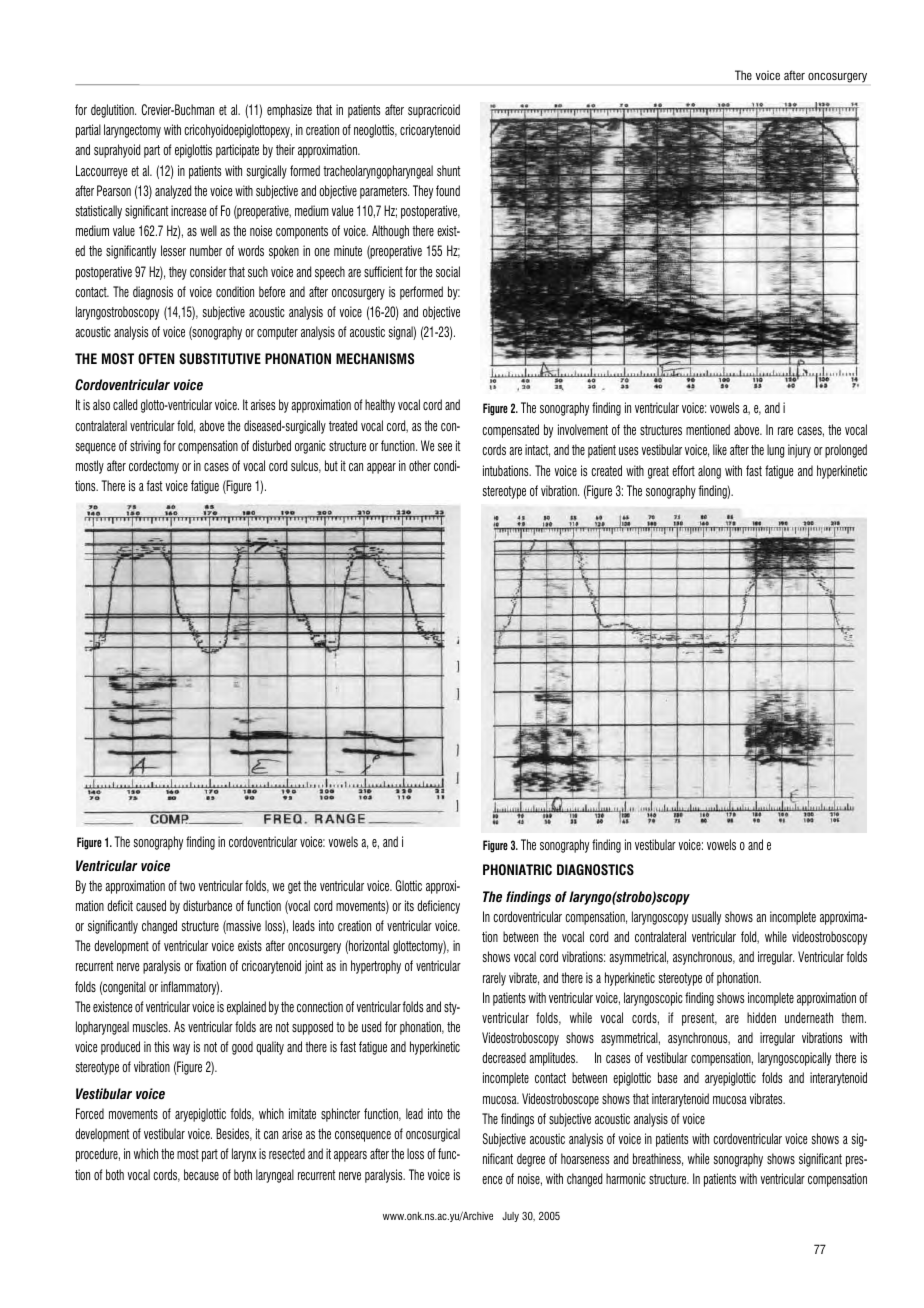 This screenshot has width=924, height=1308. Describe the element at coordinates (193, 151) in the screenshot. I see `epiglottis` at that location.
